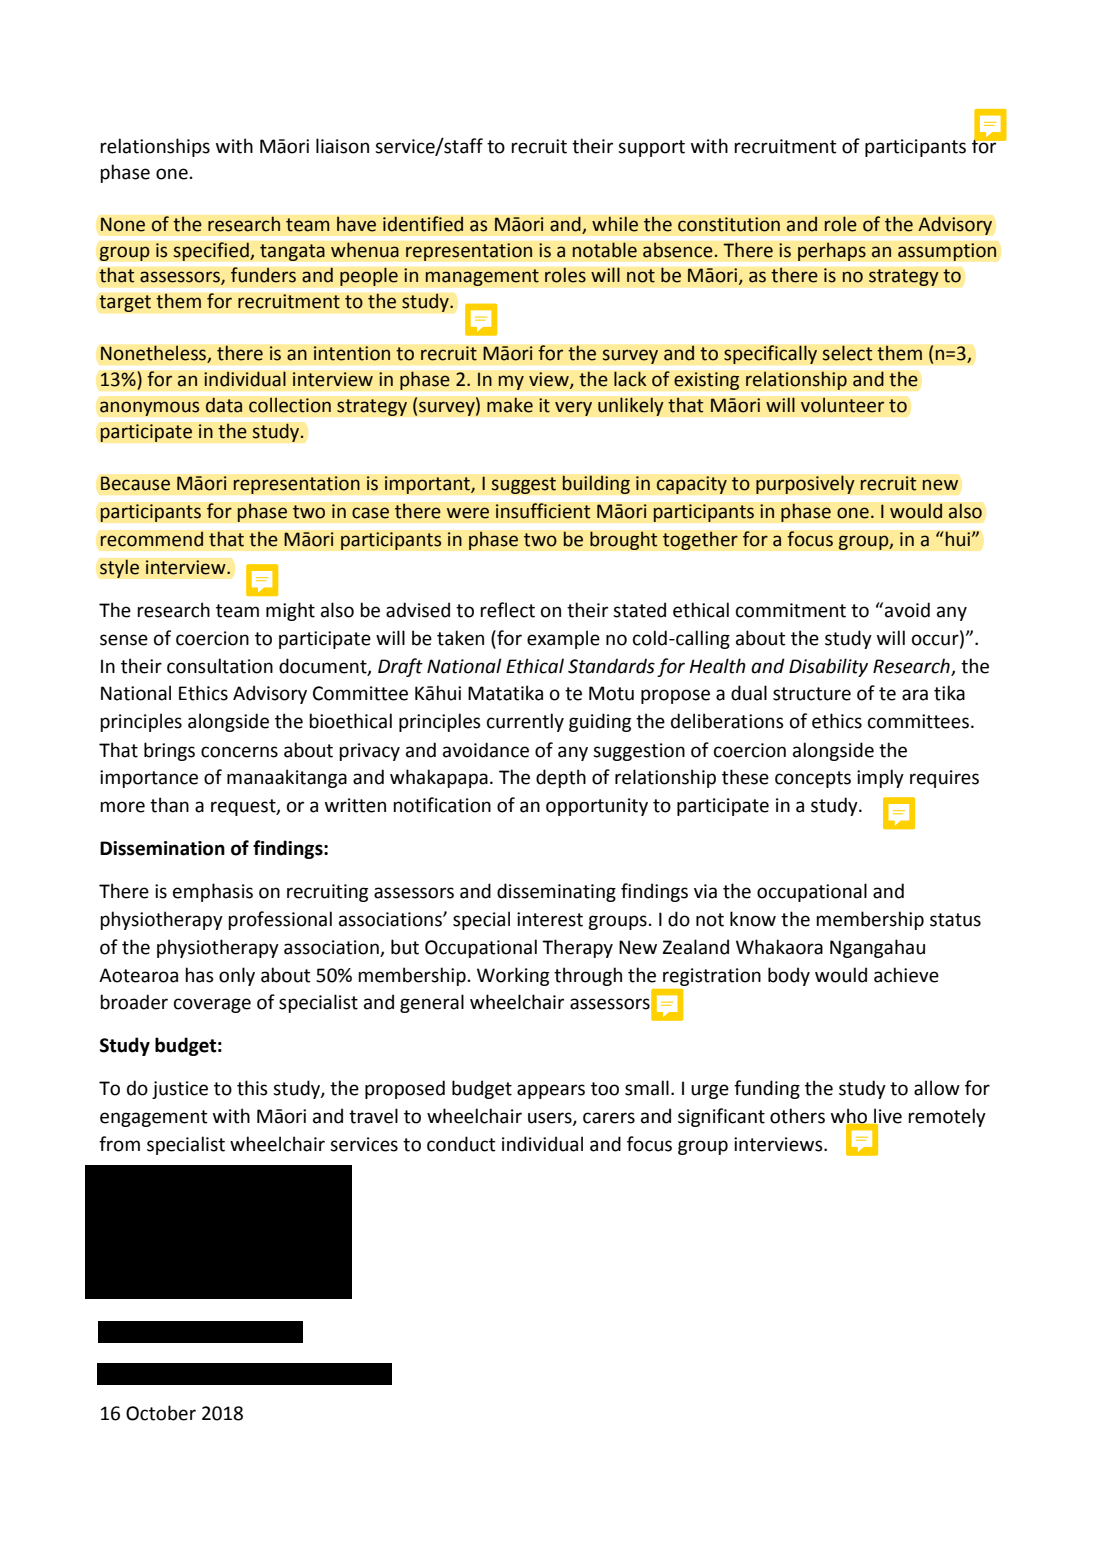 The width and height of the screenshot is (1099, 1554). Describe the element at coordinates (831, 251) in the screenshot. I see `perhaps` at that location.
